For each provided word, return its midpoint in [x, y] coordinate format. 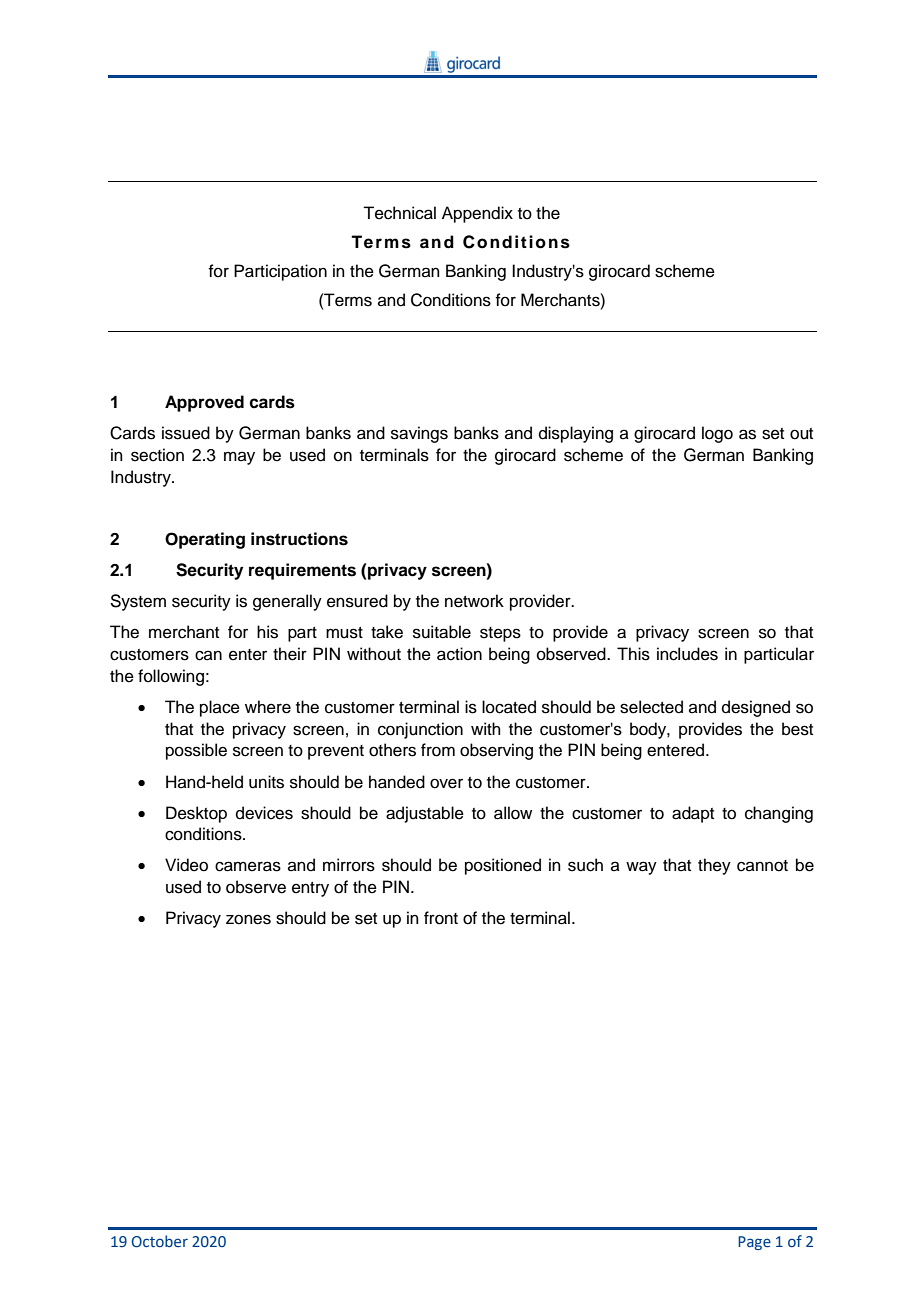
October [160, 1241]
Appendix [477, 214]
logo [717, 434]
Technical [399, 213]
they [714, 866]
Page [754, 1243]
